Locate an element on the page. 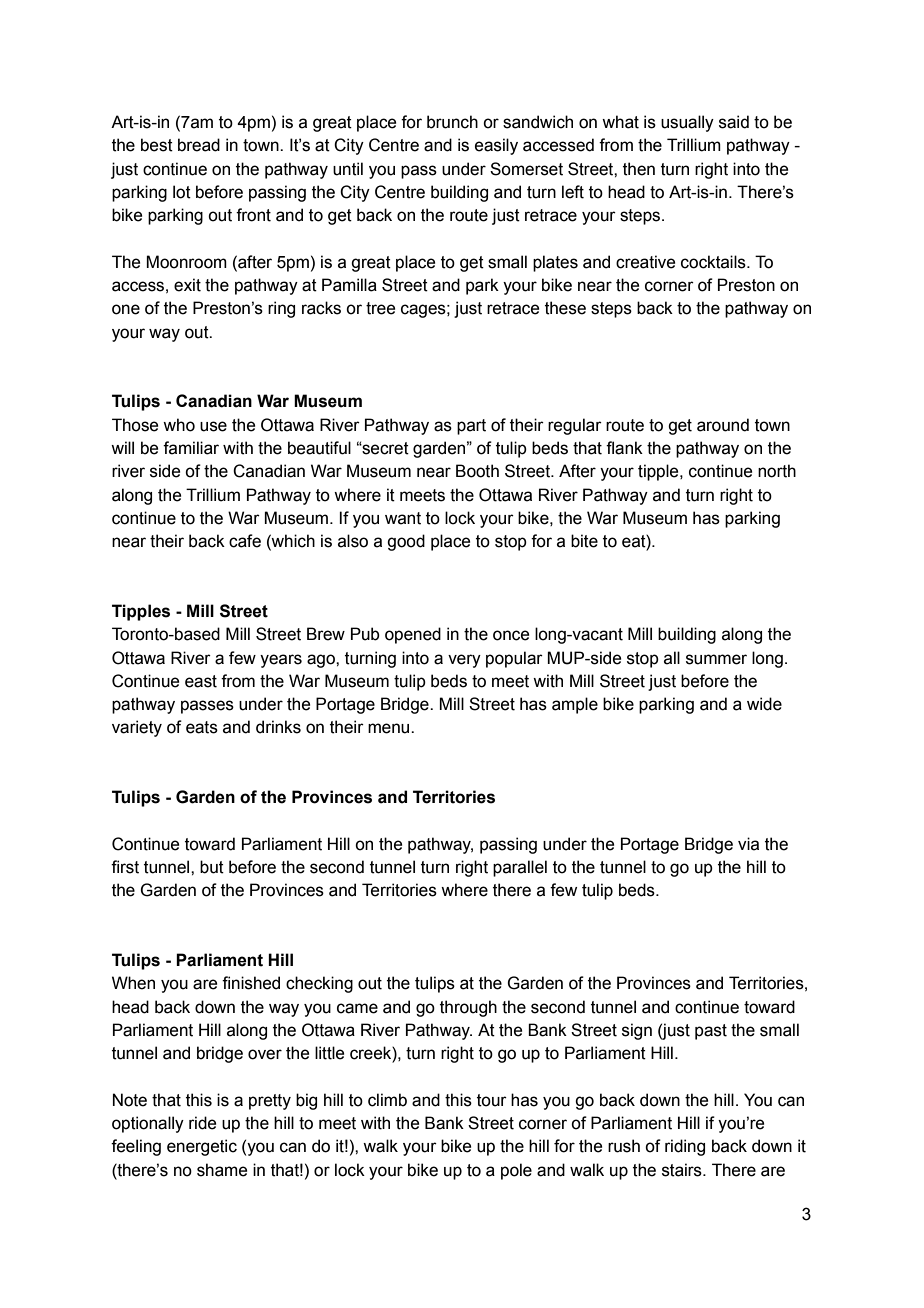  east is located at coordinates (201, 681).
